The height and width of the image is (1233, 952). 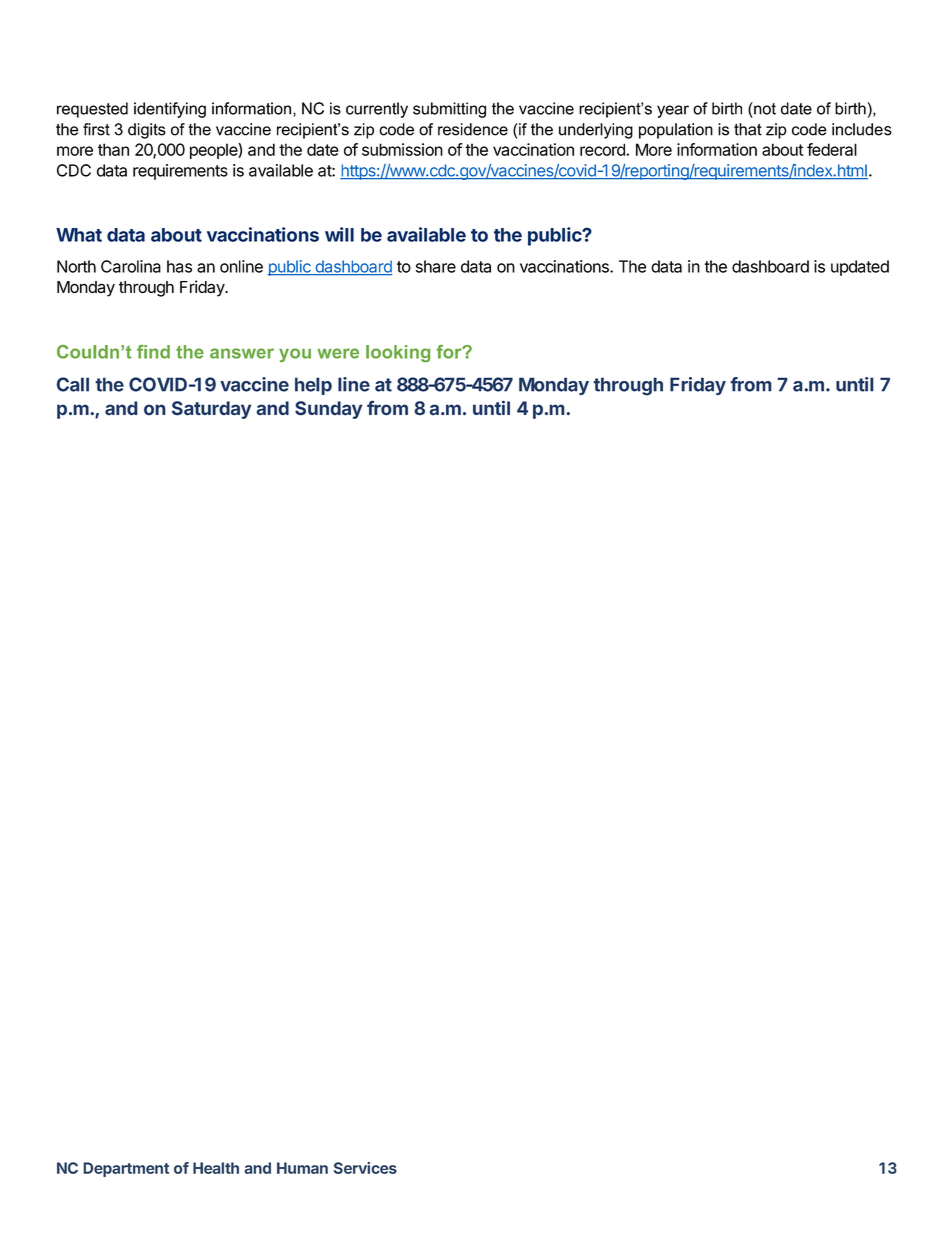 I want to click on federal, so click(x=832, y=149).
